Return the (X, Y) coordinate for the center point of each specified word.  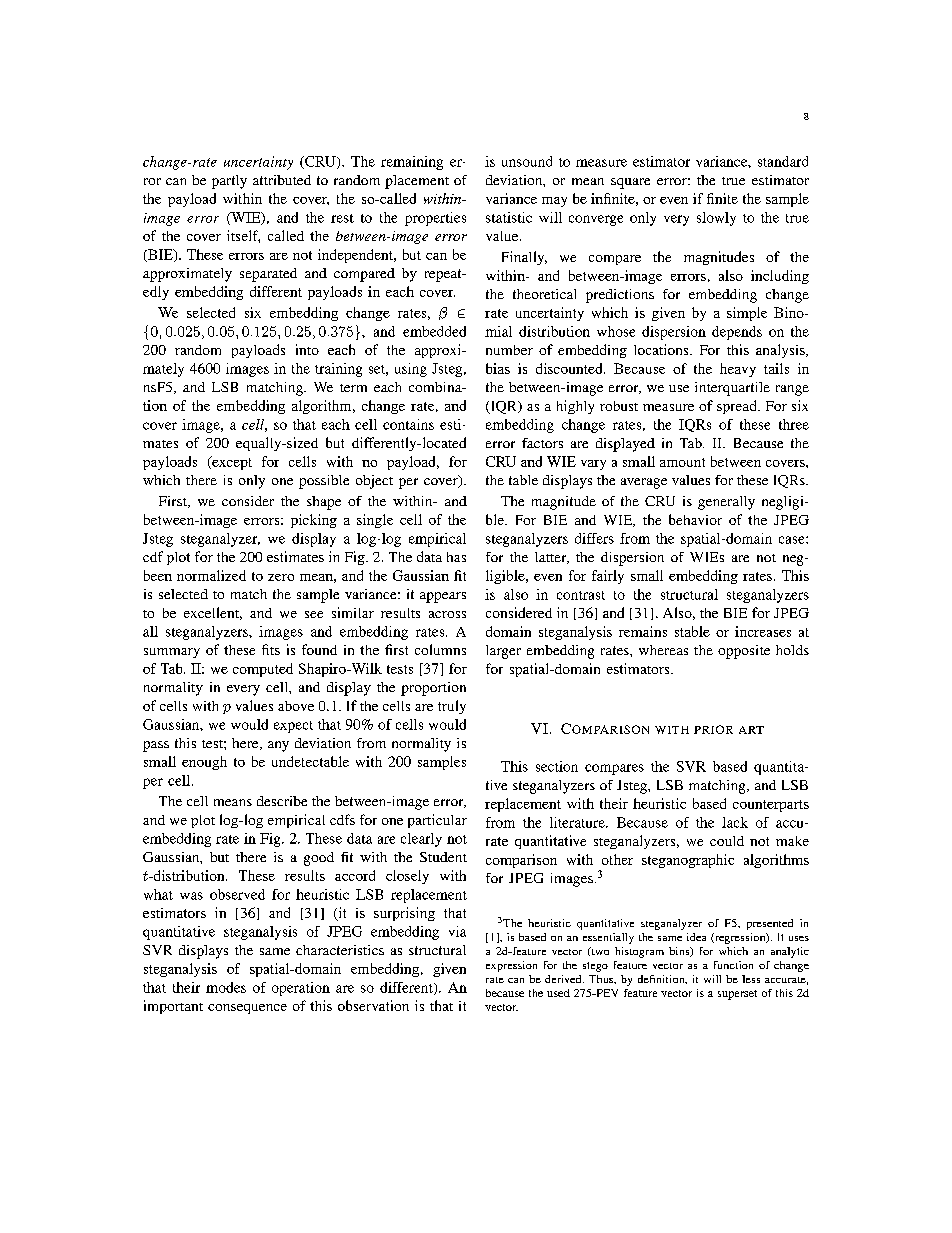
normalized (211, 575)
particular (437, 821)
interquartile (732, 389)
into (307, 349)
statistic (509, 217)
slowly (716, 219)
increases (763, 631)
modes (226, 987)
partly (229, 182)
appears (443, 597)
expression (511, 966)
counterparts (771, 806)
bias (498, 368)
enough (204, 763)
